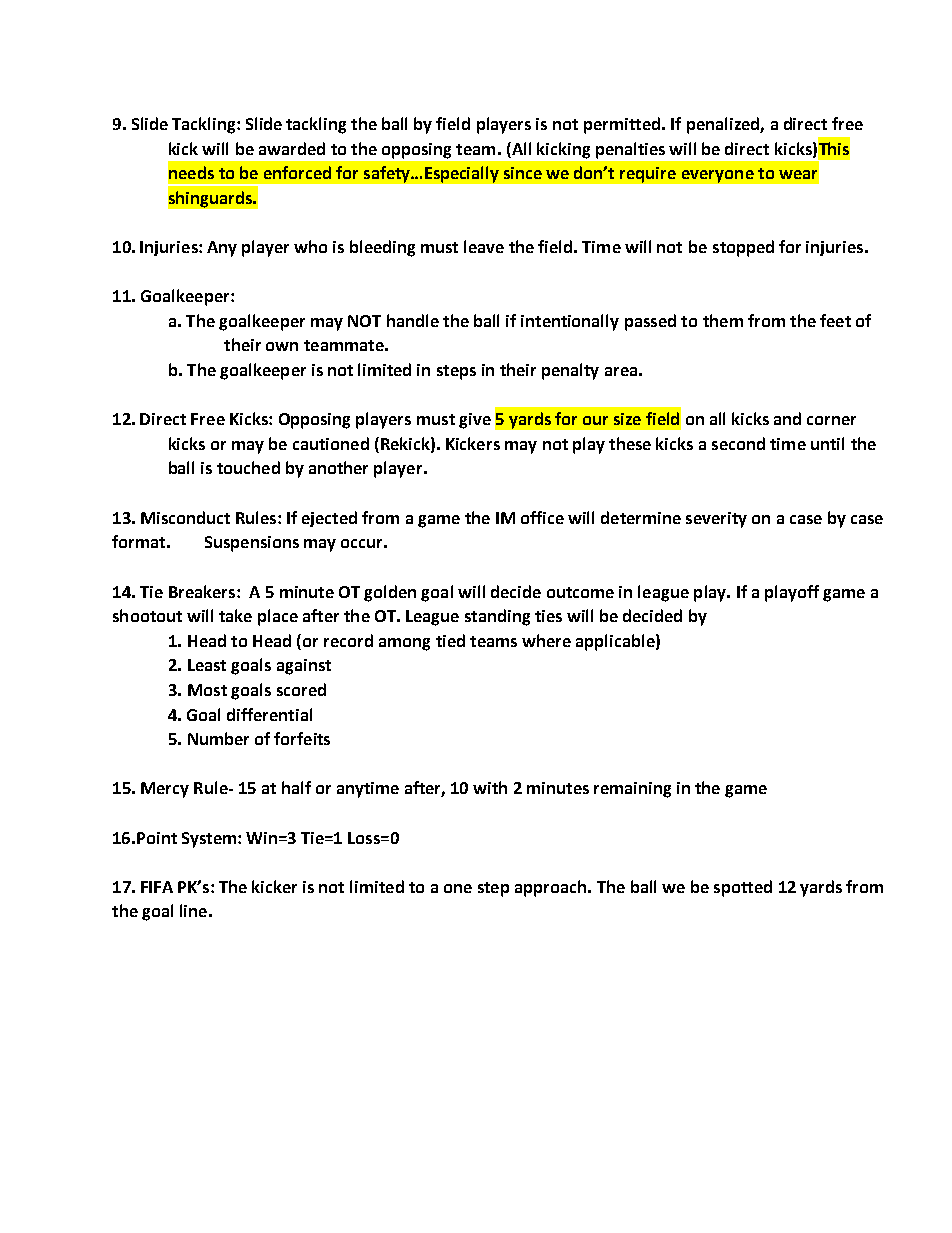  What do you see at coordinates (542, 517) in the page?
I see `office` at bounding box center [542, 517].
